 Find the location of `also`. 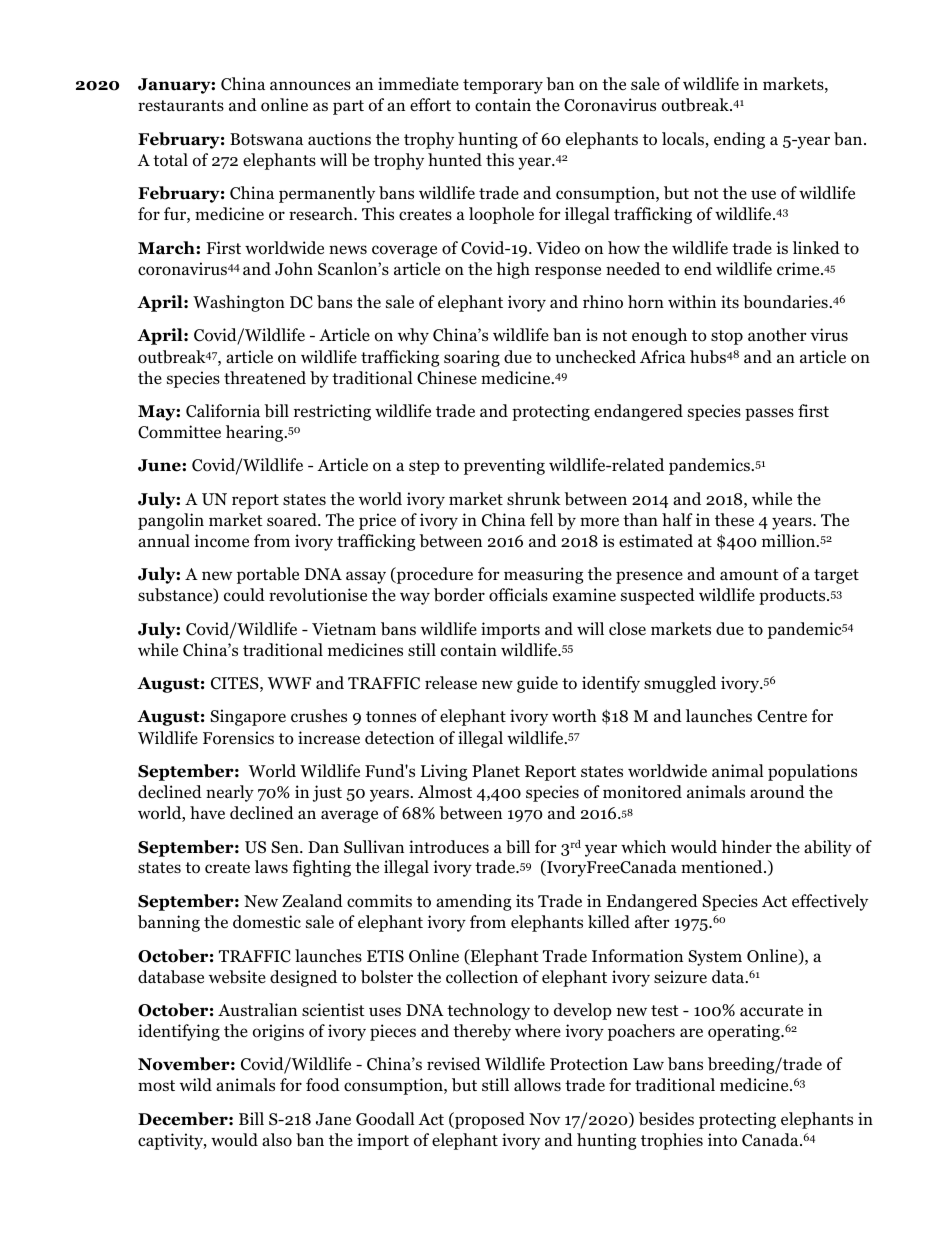

also is located at coordinates (277, 1140).
